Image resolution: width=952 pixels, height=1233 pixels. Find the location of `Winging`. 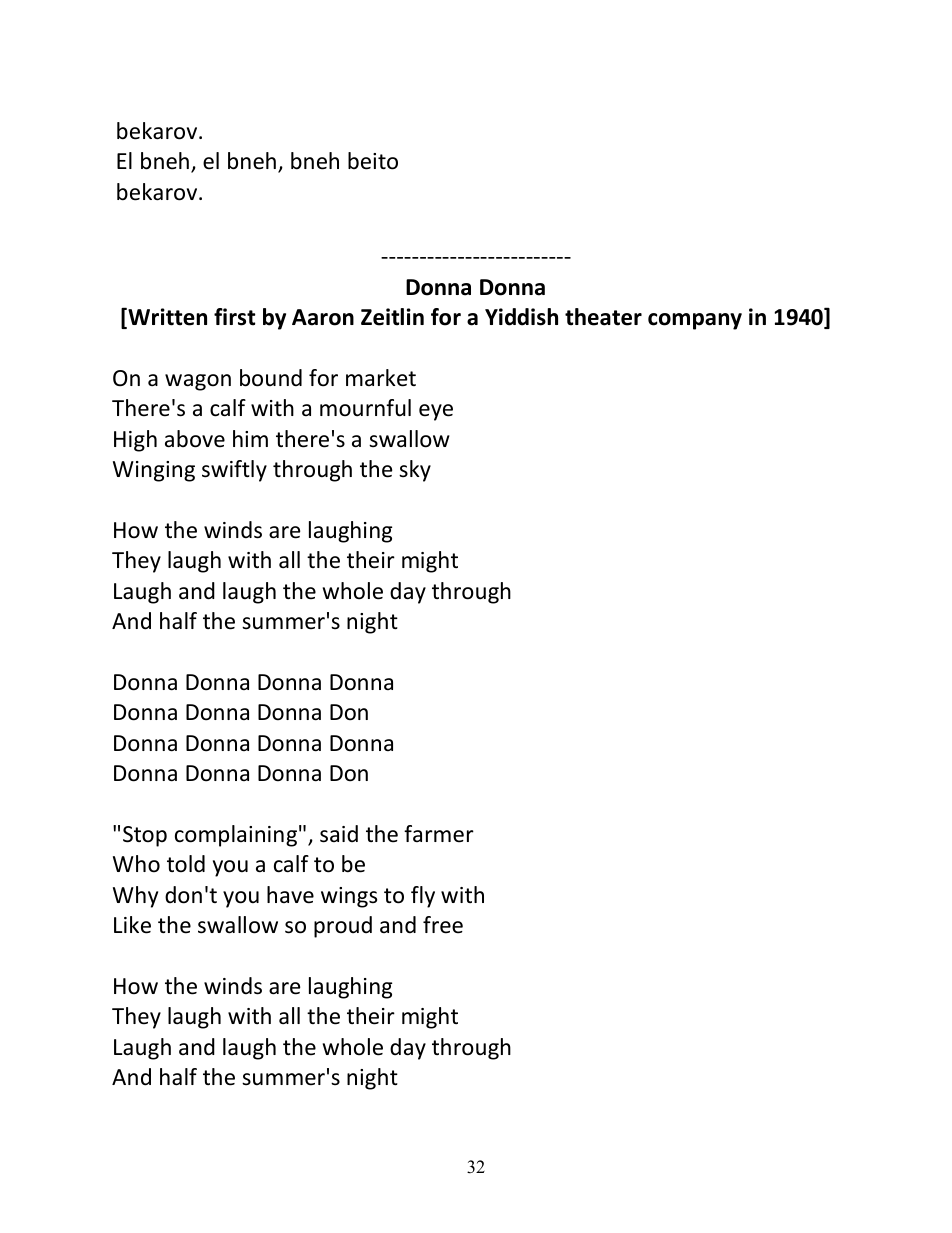

Winging is located at coordinates (154, 471).
